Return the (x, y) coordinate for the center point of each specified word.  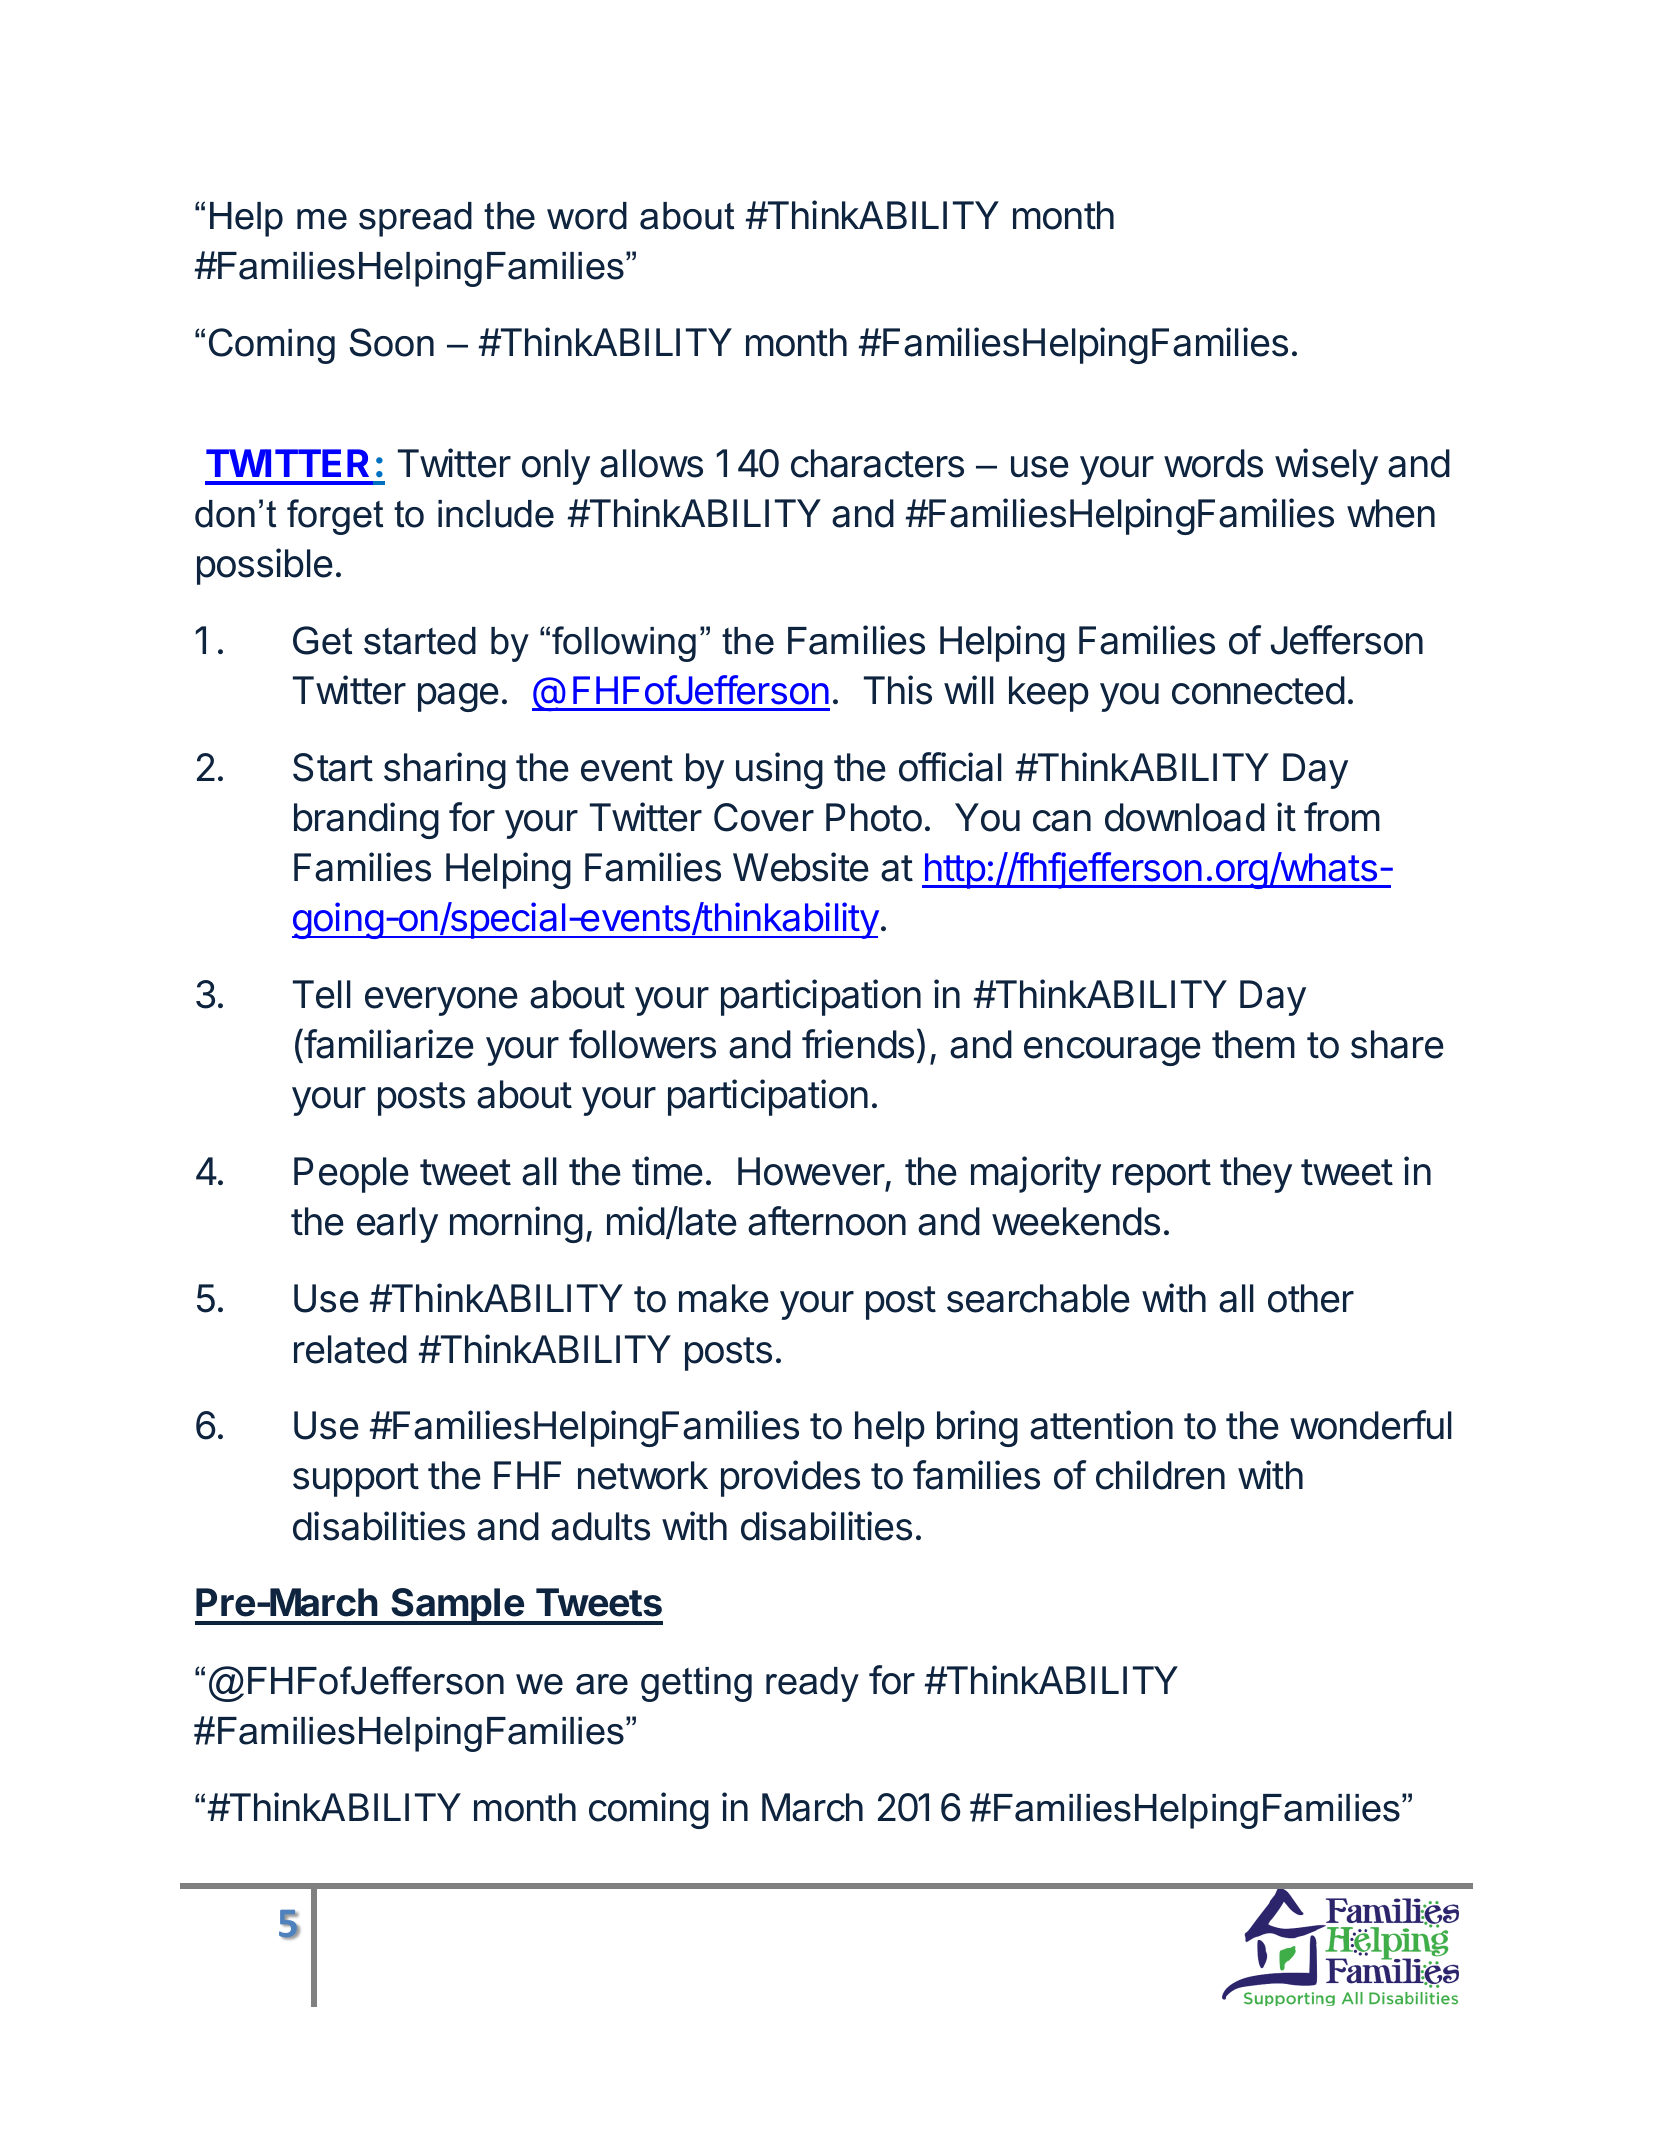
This (898, 690)
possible (265, 566)
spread (415, 219)
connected (1258, 690)
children (1160, 1475)
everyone (441, 1001)
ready (812, 1684)
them (1253, 1044)
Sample (457, 1606)
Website (801, 867)
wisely (1326, 466)
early (397, 1225)
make (724, 1298)
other (1311, 1298)
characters (877, 463)
